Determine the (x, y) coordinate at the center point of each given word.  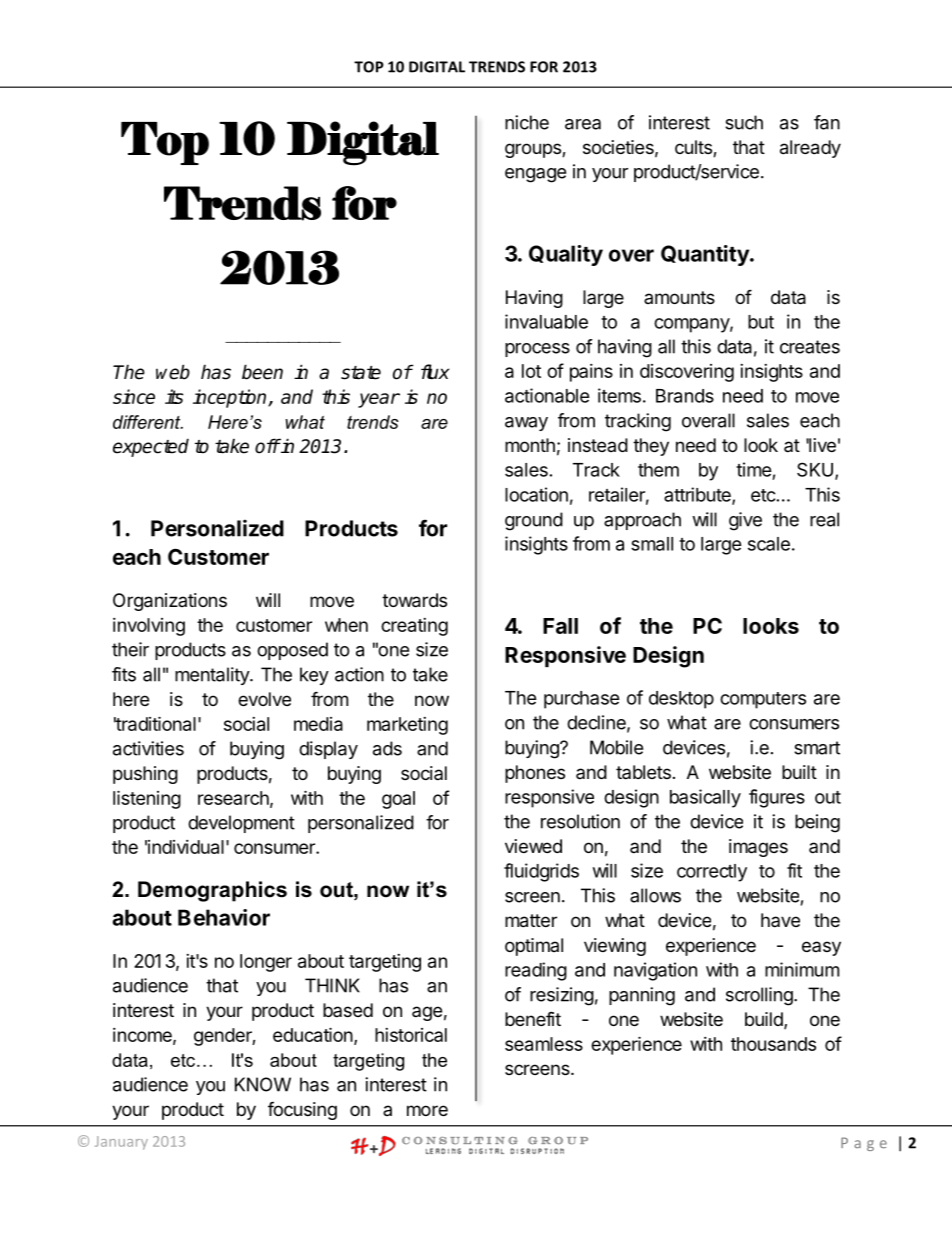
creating (414, 627)
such (744, 122)
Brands (685, 396)
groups (534, 150)
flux (435, 372)
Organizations (170, 602)
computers (763, 700)
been (262, 372)
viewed (533, 846)
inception (231, 398)
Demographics (212, 891)
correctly (712, 873)
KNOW (263, 1084)
